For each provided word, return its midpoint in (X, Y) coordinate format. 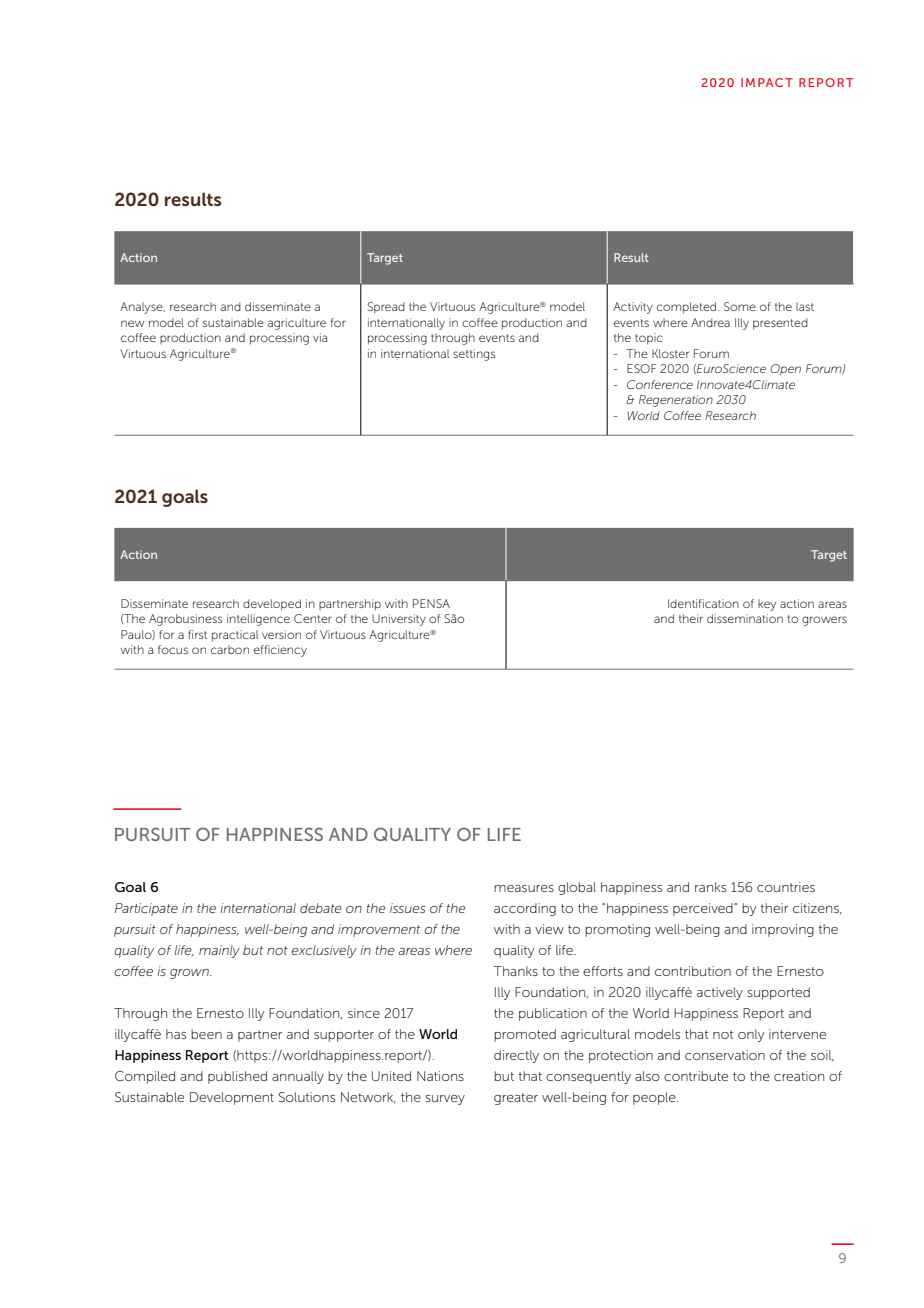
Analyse (142, 308)
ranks (710, 887)
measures (524, 888)
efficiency (280, 651)
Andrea (710, 322)
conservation (725, 1055)
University (399, 620)
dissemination (745, 618)
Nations (440, 1076)
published (237, 1077)
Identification (703, 603)
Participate (146, 909)
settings (474, 355)
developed (272, 605)
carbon (230, 649)
